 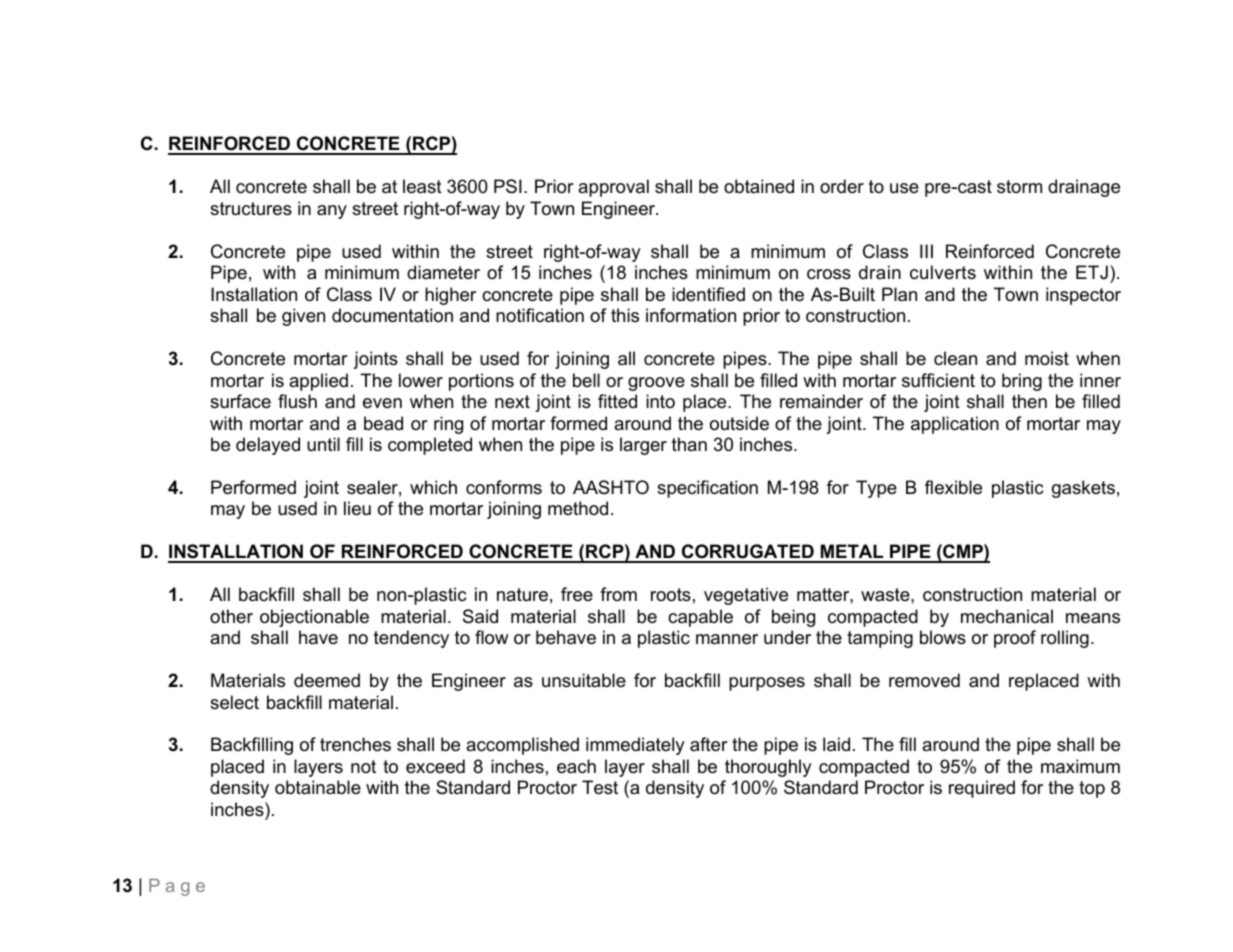 What do you see at coordinates (318, 787) in the screenshot?
I see `obtainable` at bounding box center [318, 787].
